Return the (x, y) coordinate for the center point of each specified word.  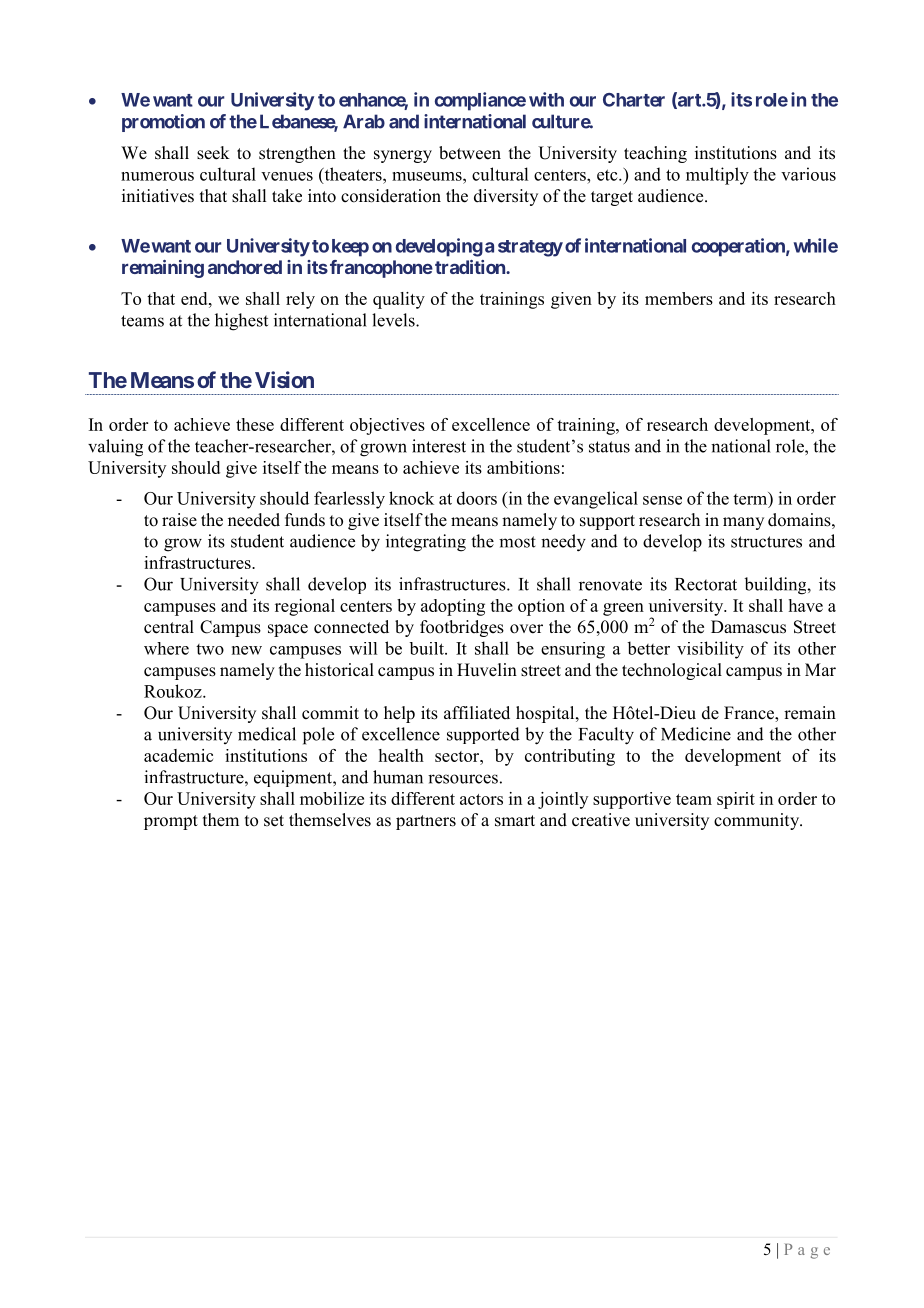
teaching (655, 154)
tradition (471, 267)
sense (662, 500)
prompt (171, 822)
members (679, 298)
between (470, 153)
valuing (115, 448)
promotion (163, 123)
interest (439, 446)
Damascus (748, 627)
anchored (245, 267)
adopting (453, 607)
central (169, 627)
